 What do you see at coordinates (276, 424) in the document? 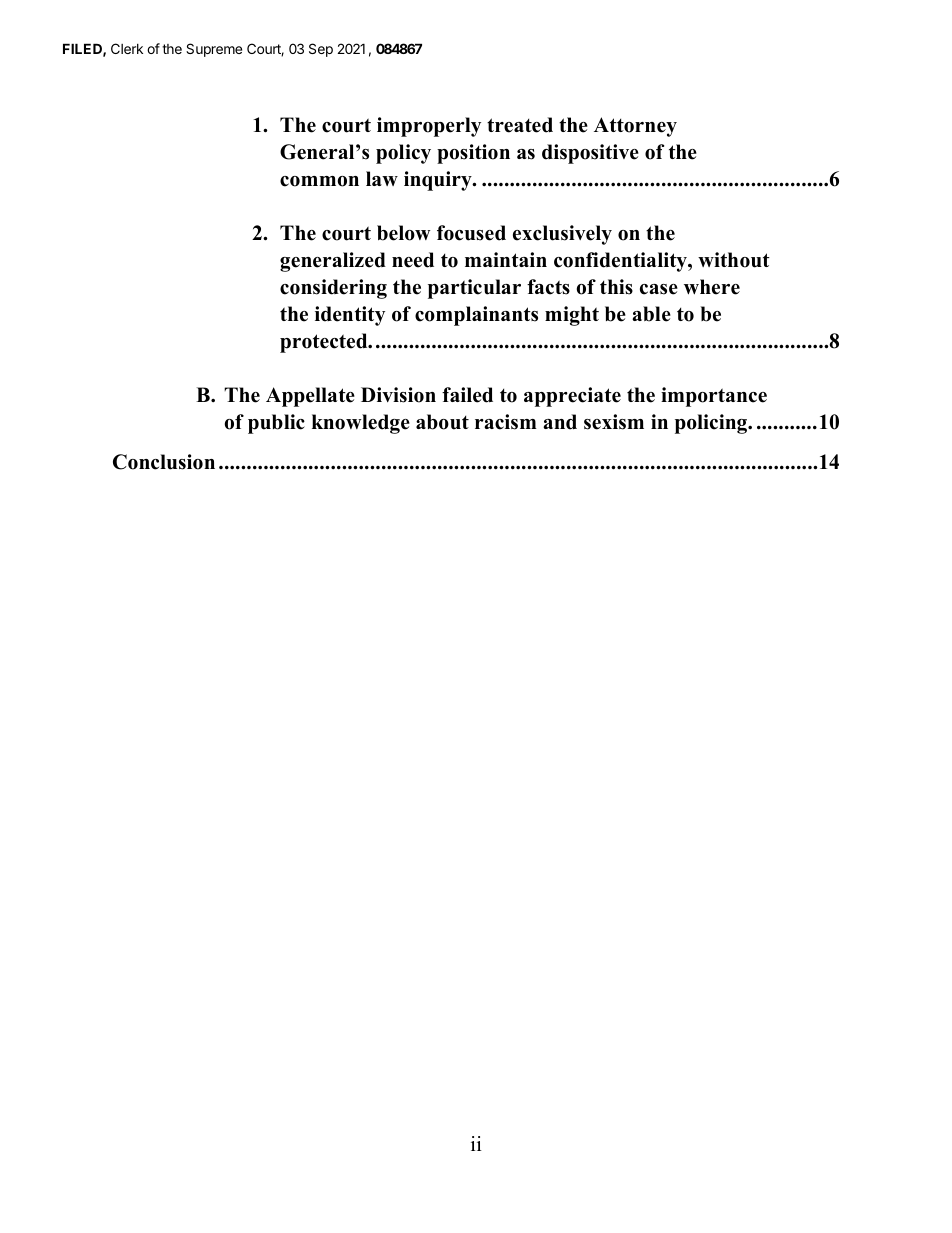
I see `public` at bounding box center [276, 424].
